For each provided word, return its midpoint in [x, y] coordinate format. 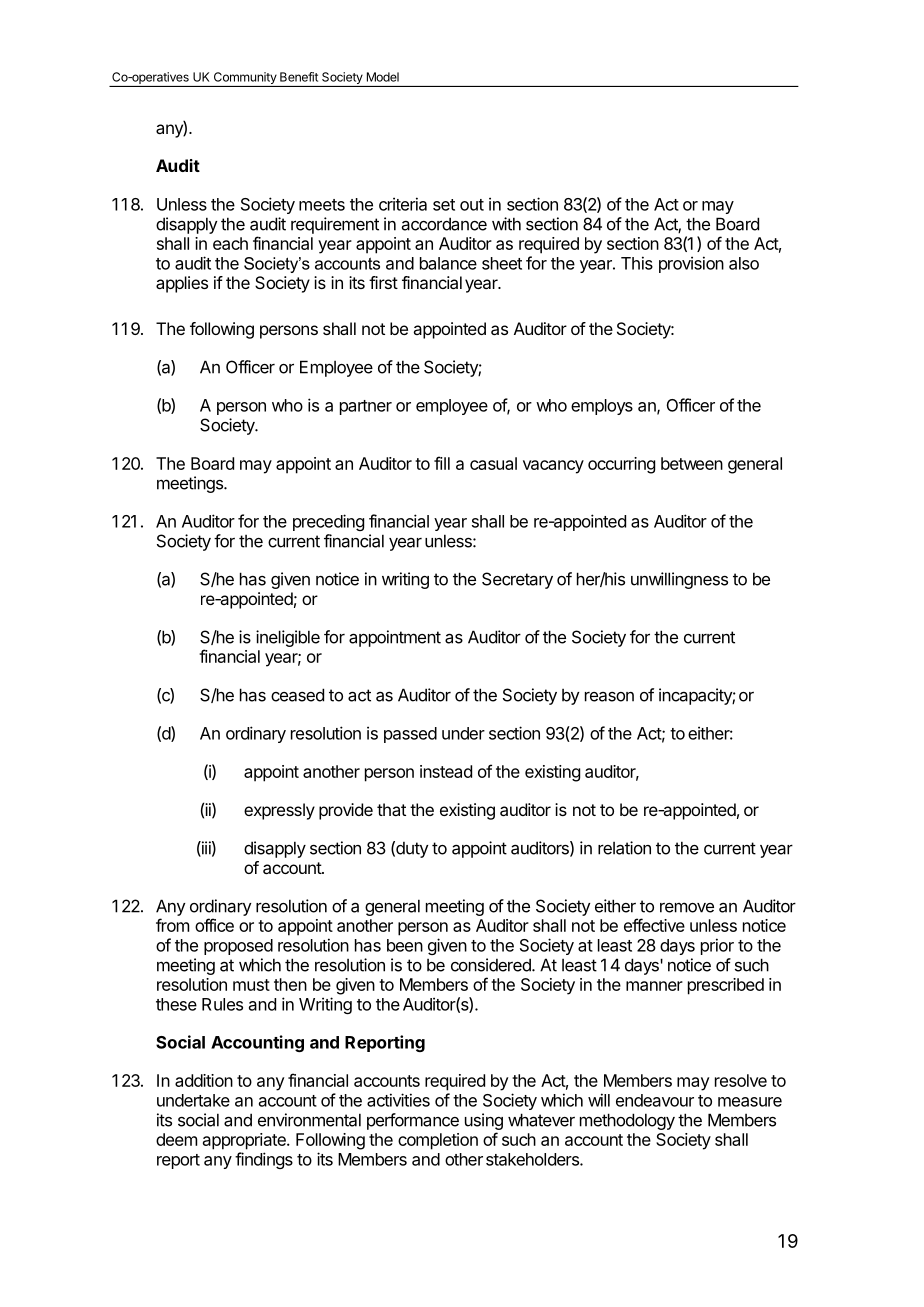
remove [687, 907]
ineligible [288, 638]
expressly [279, 811]
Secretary [517, 580]
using [484, 1121]
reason [609, 697]
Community [244, 79]
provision [691, 264]
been [405, 945]
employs [602, 407]
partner [366, 407]
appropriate [245, 1141]
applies [182, 284]
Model [383, 77]
